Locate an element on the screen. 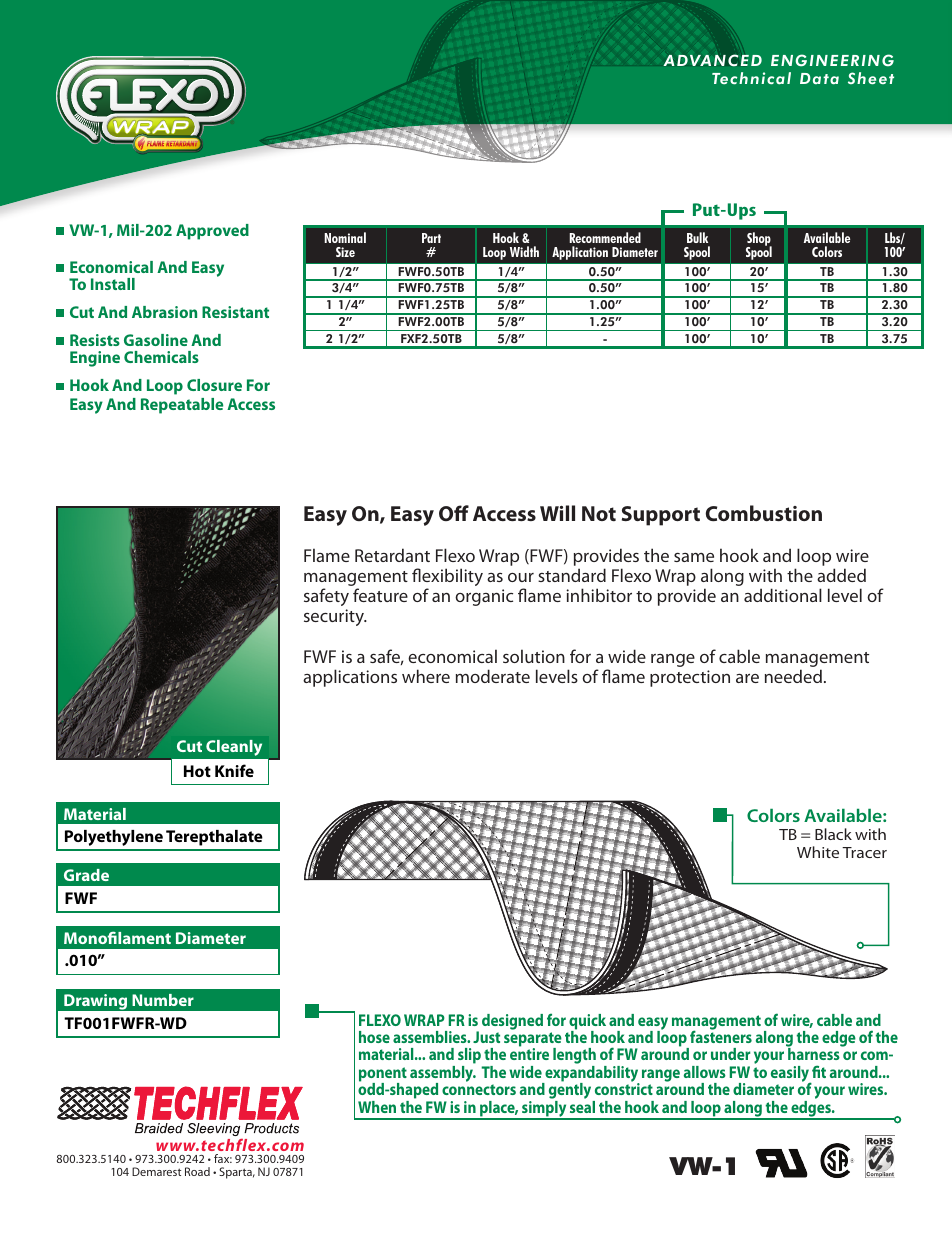  Approved is located at coordinates (212, 232).
